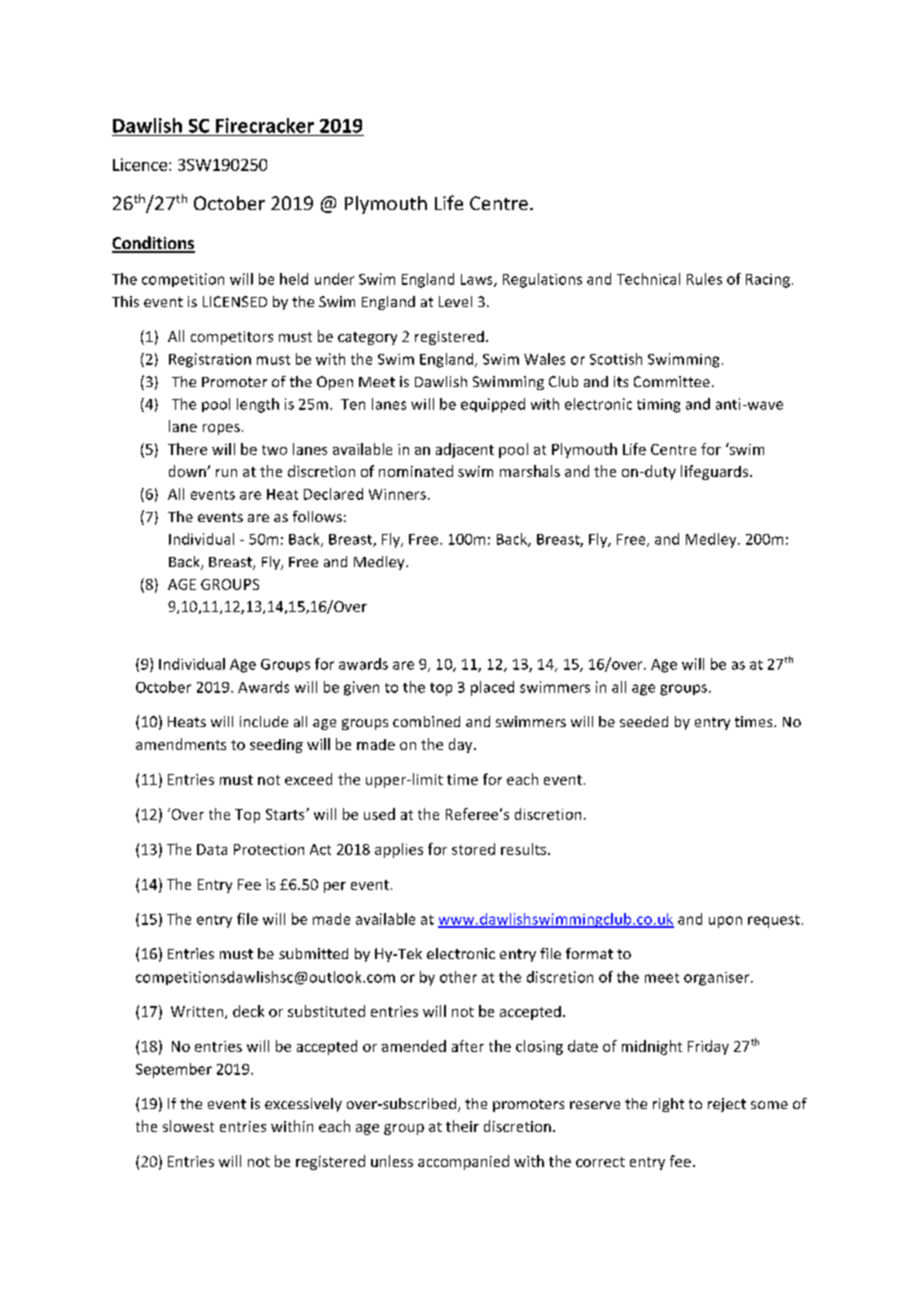  I want to click on their, so click(462, 1126).
